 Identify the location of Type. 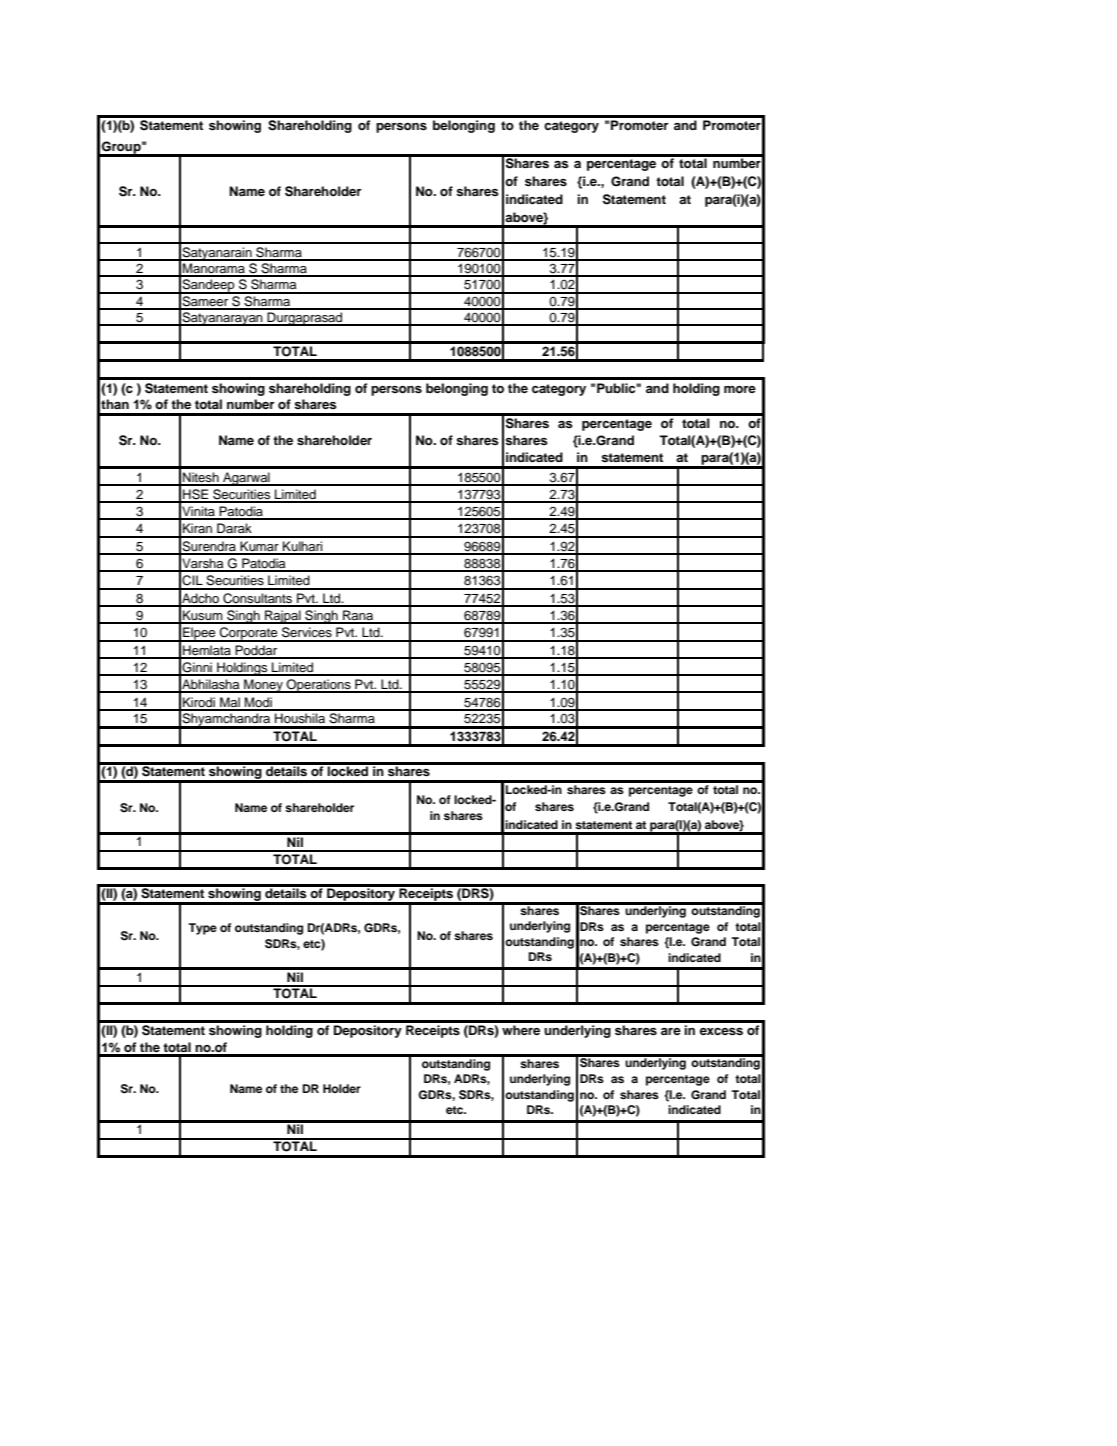
(202, 929).
